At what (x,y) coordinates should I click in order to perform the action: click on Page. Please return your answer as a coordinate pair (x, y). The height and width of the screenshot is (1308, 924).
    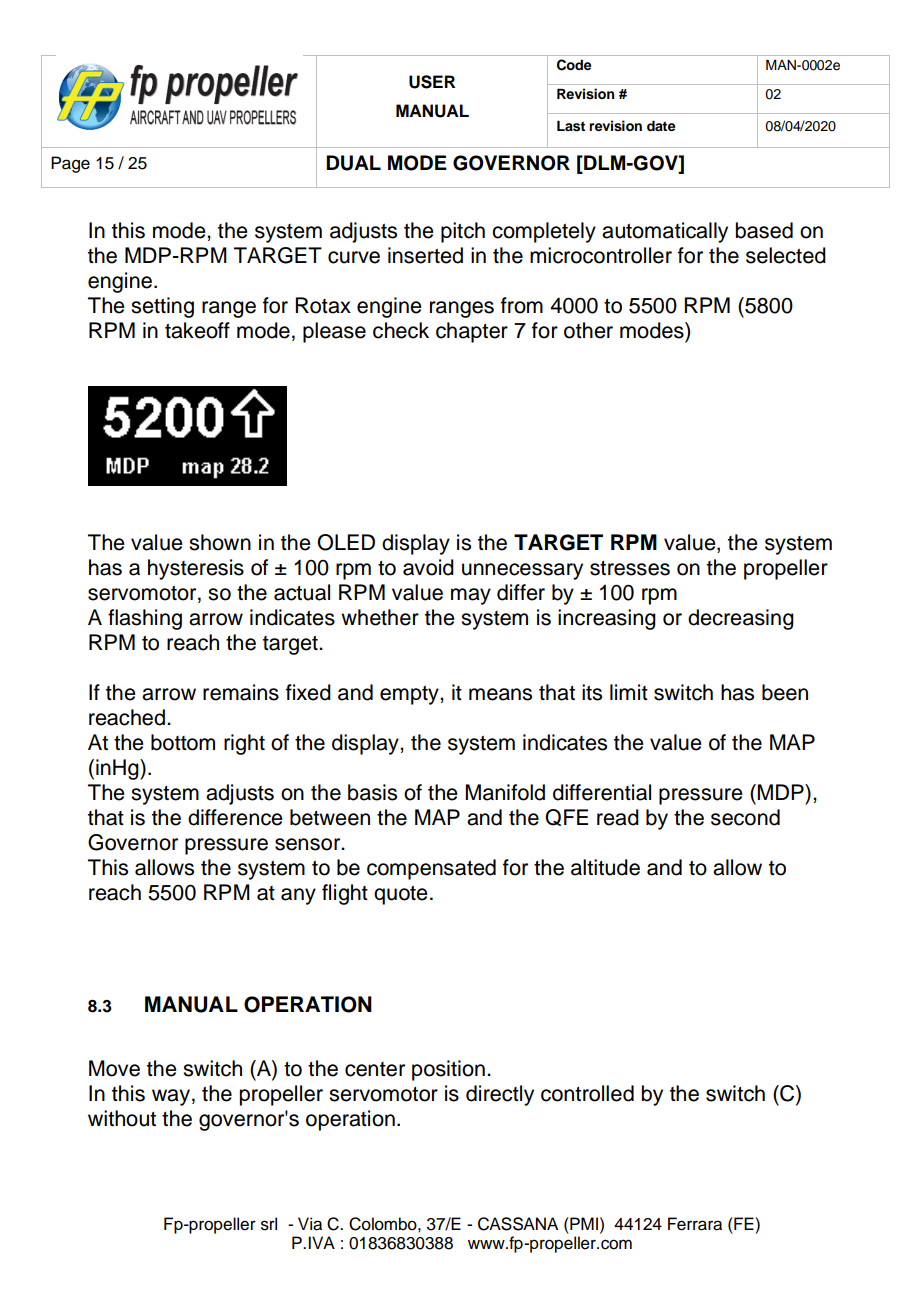
    Looking at the image, I should click on (70, 164).
